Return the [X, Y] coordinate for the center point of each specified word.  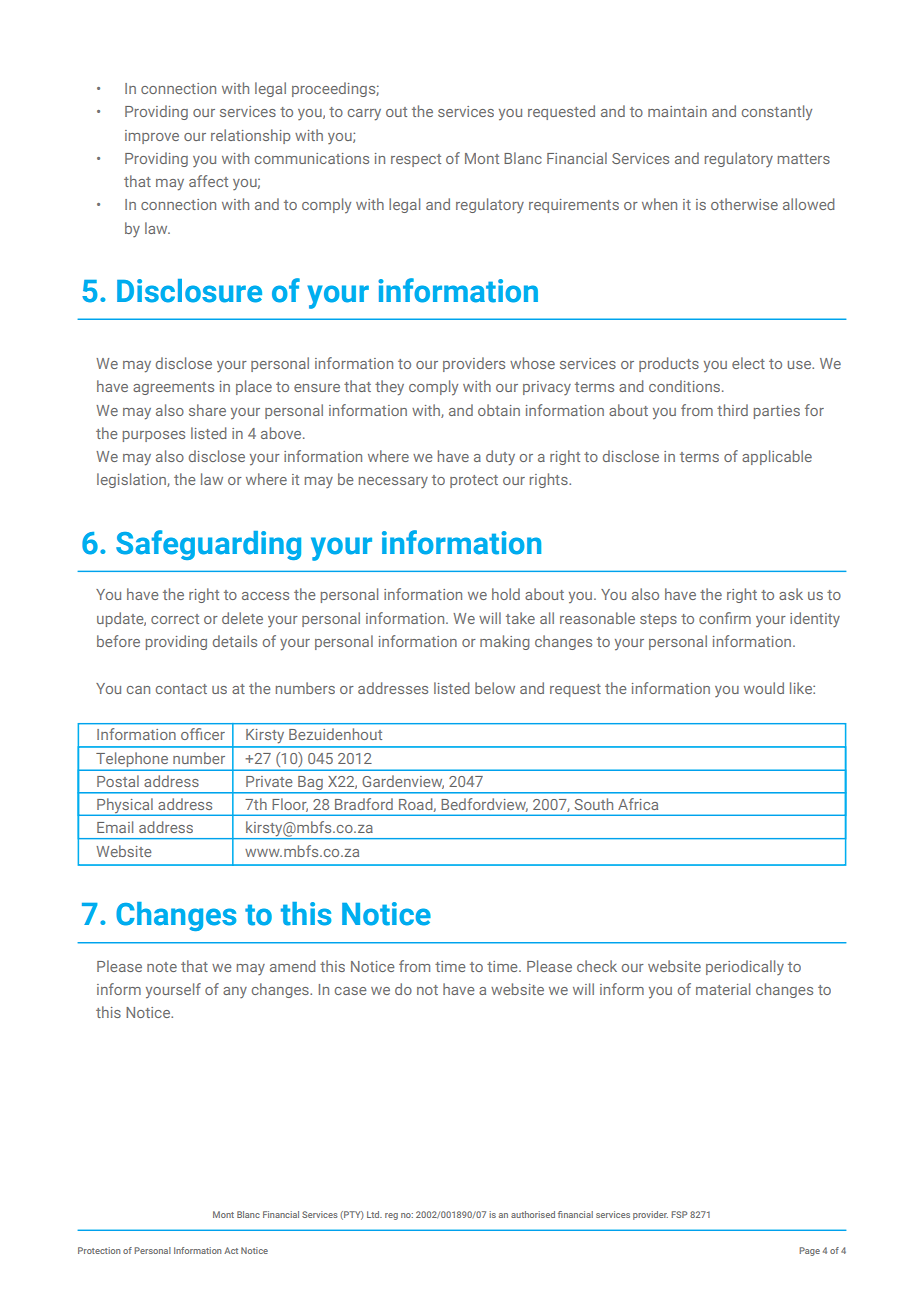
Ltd [374, 1214]
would [764, 688]
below [495, 688]
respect [416, 160]
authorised [533, 1214]
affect [208, 181]
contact [181, 689]
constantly [777, 112]
